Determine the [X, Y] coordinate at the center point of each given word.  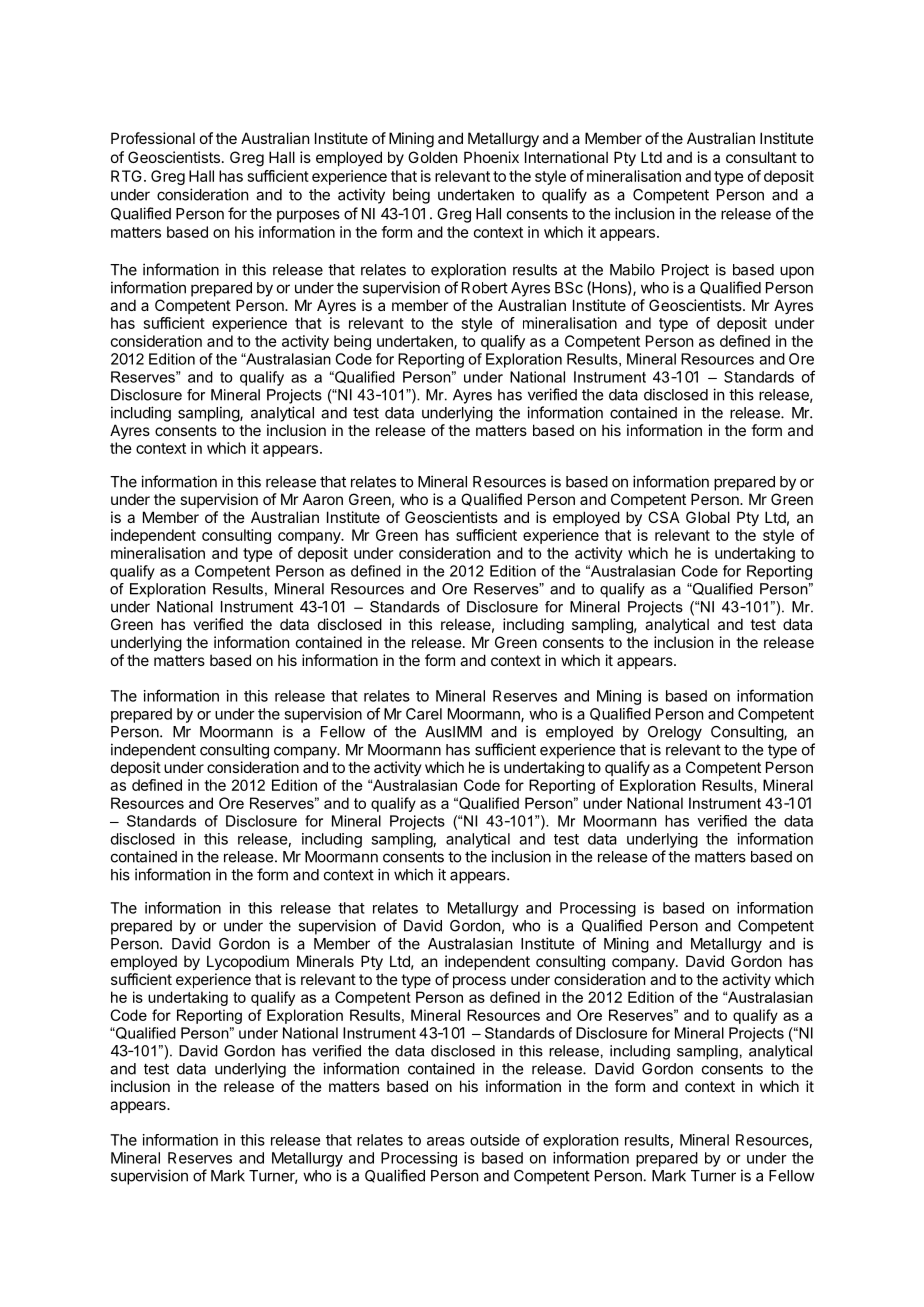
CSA [664, 517]
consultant [761, 157]
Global [708, 517]
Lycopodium [248, 962]
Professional [153, 138]
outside [495, 1140]
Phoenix [491, 157]
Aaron [323, 499]
